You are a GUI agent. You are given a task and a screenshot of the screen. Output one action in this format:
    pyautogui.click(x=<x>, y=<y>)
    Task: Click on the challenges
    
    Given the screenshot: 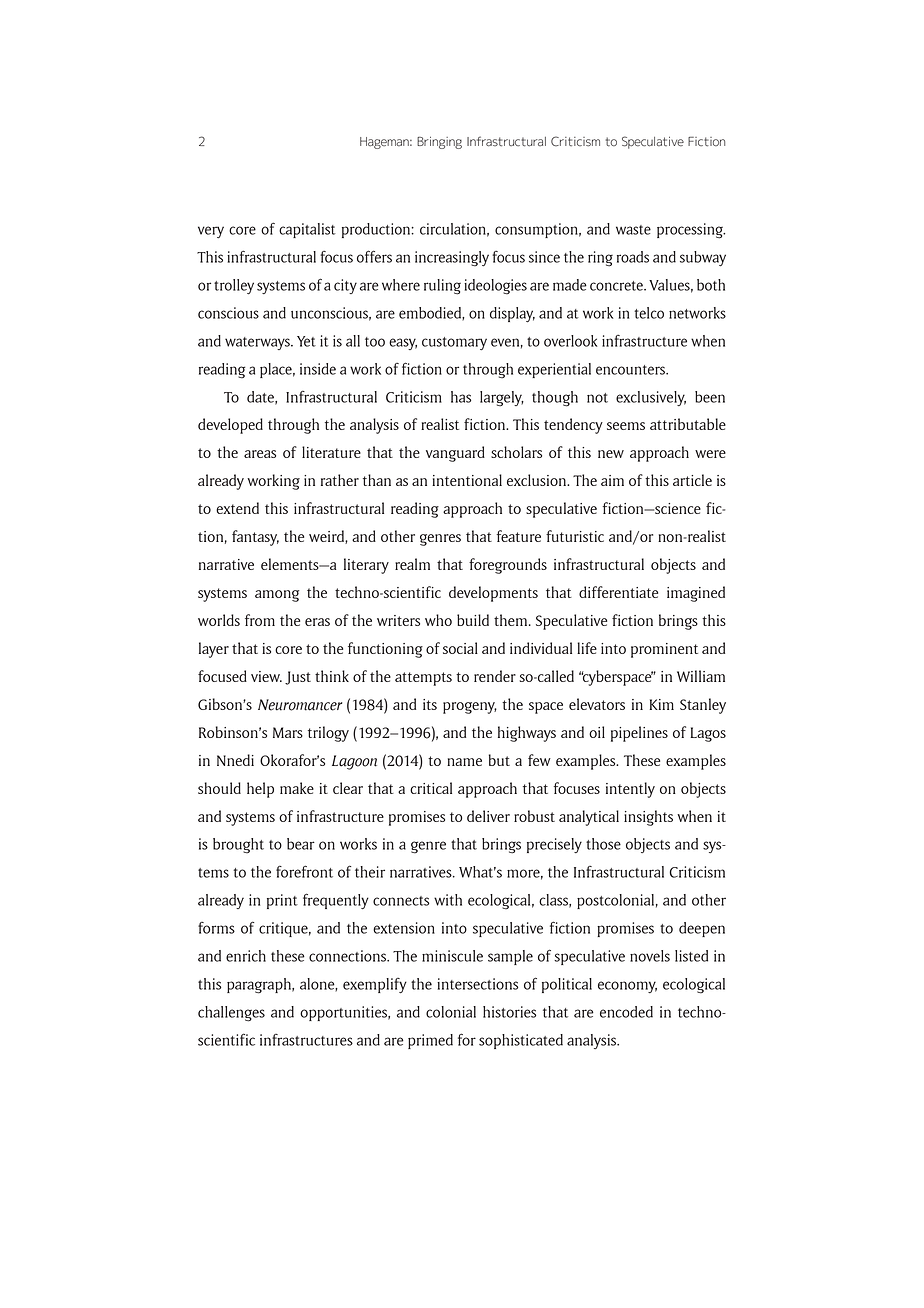 What is the action you would take?
    pyautogui.click(x=231, y=1014)
